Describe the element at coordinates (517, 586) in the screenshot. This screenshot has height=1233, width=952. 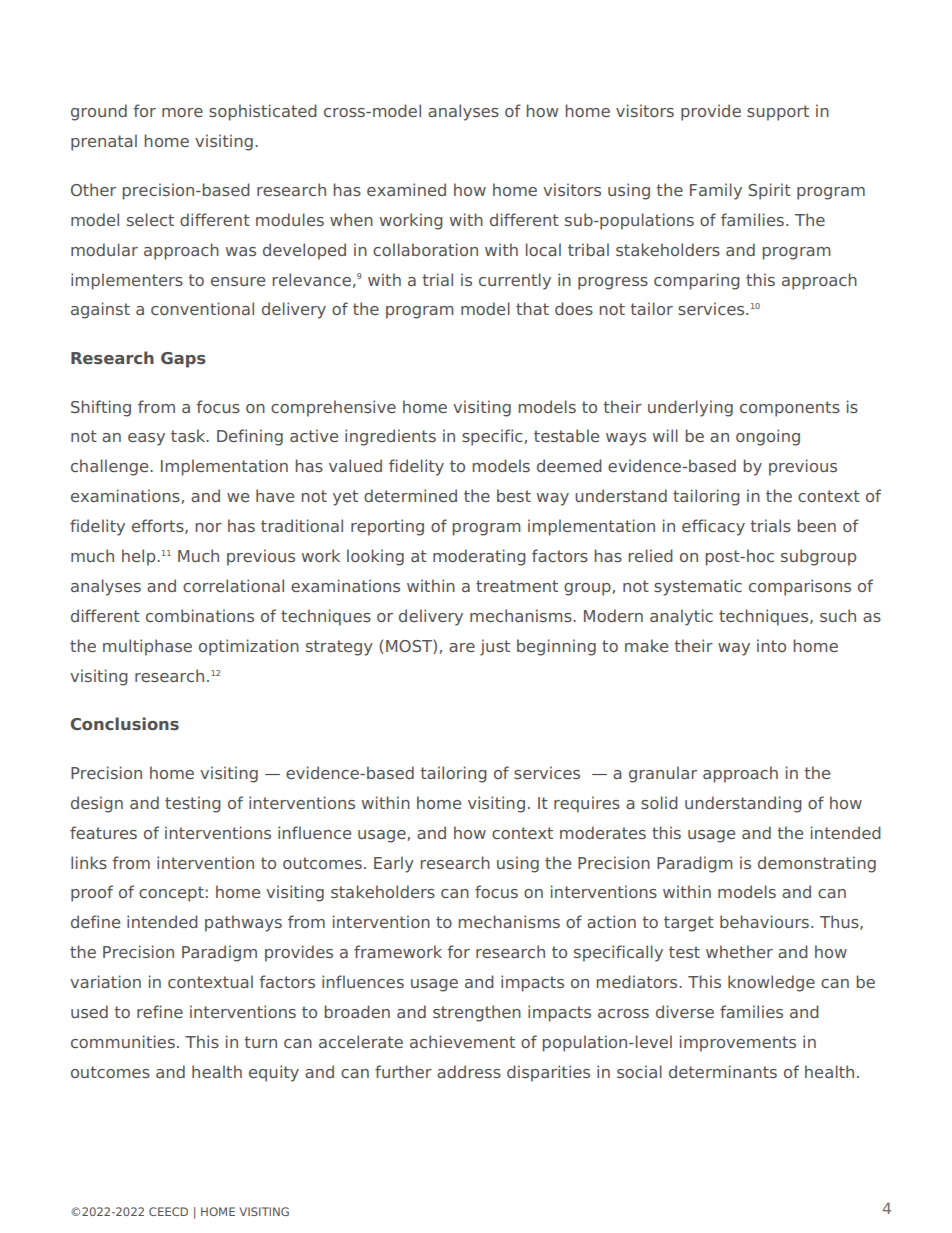
I see `treatment` at that location.
